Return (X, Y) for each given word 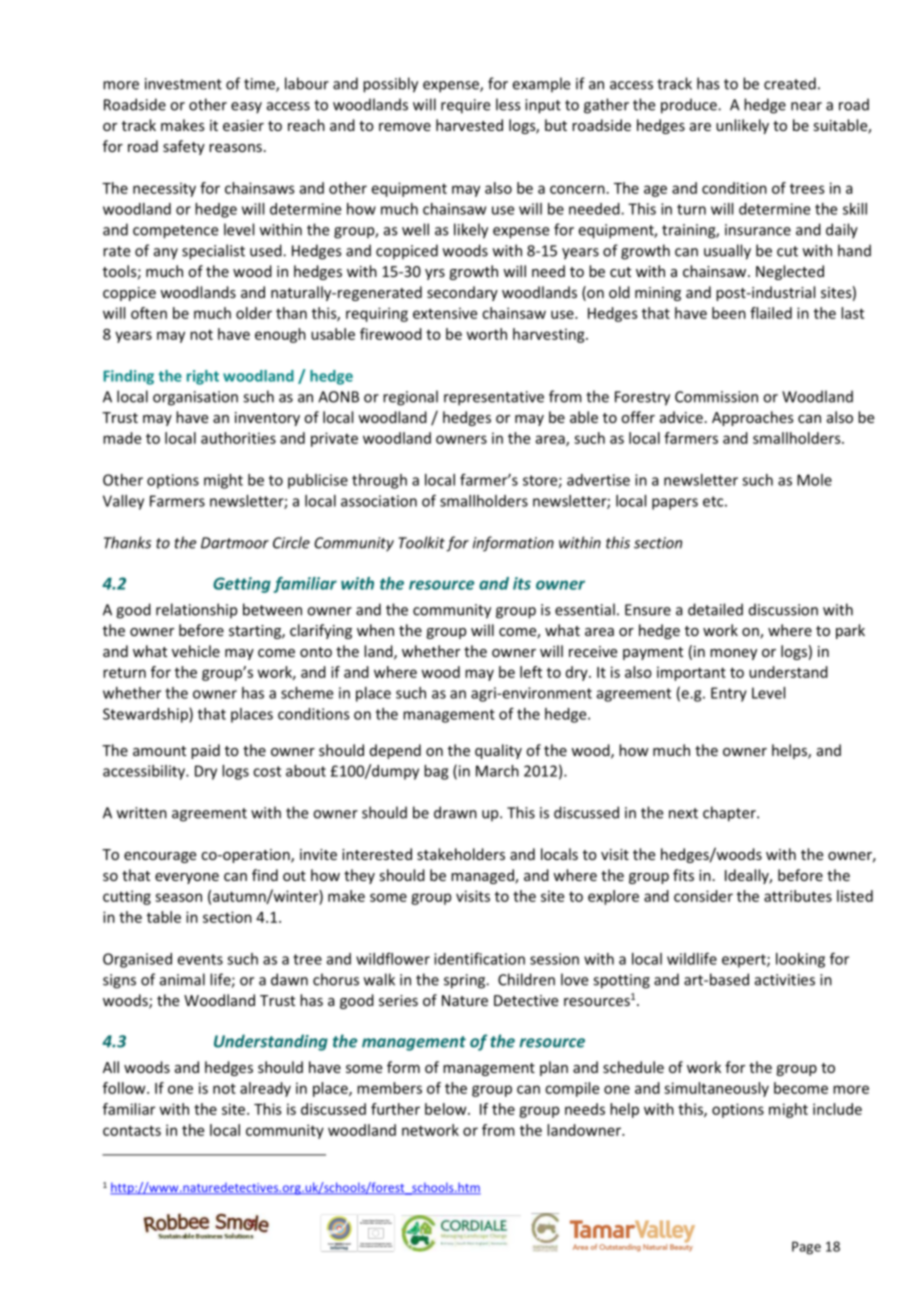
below (447, 1109)
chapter (730, 814)
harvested (469, 125)
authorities (238, 438)
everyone (187, 878)
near (806, 106)
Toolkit (421, 542)
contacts (132, 1130)
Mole (814, 480)
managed (483, 876)
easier (243, 125)
